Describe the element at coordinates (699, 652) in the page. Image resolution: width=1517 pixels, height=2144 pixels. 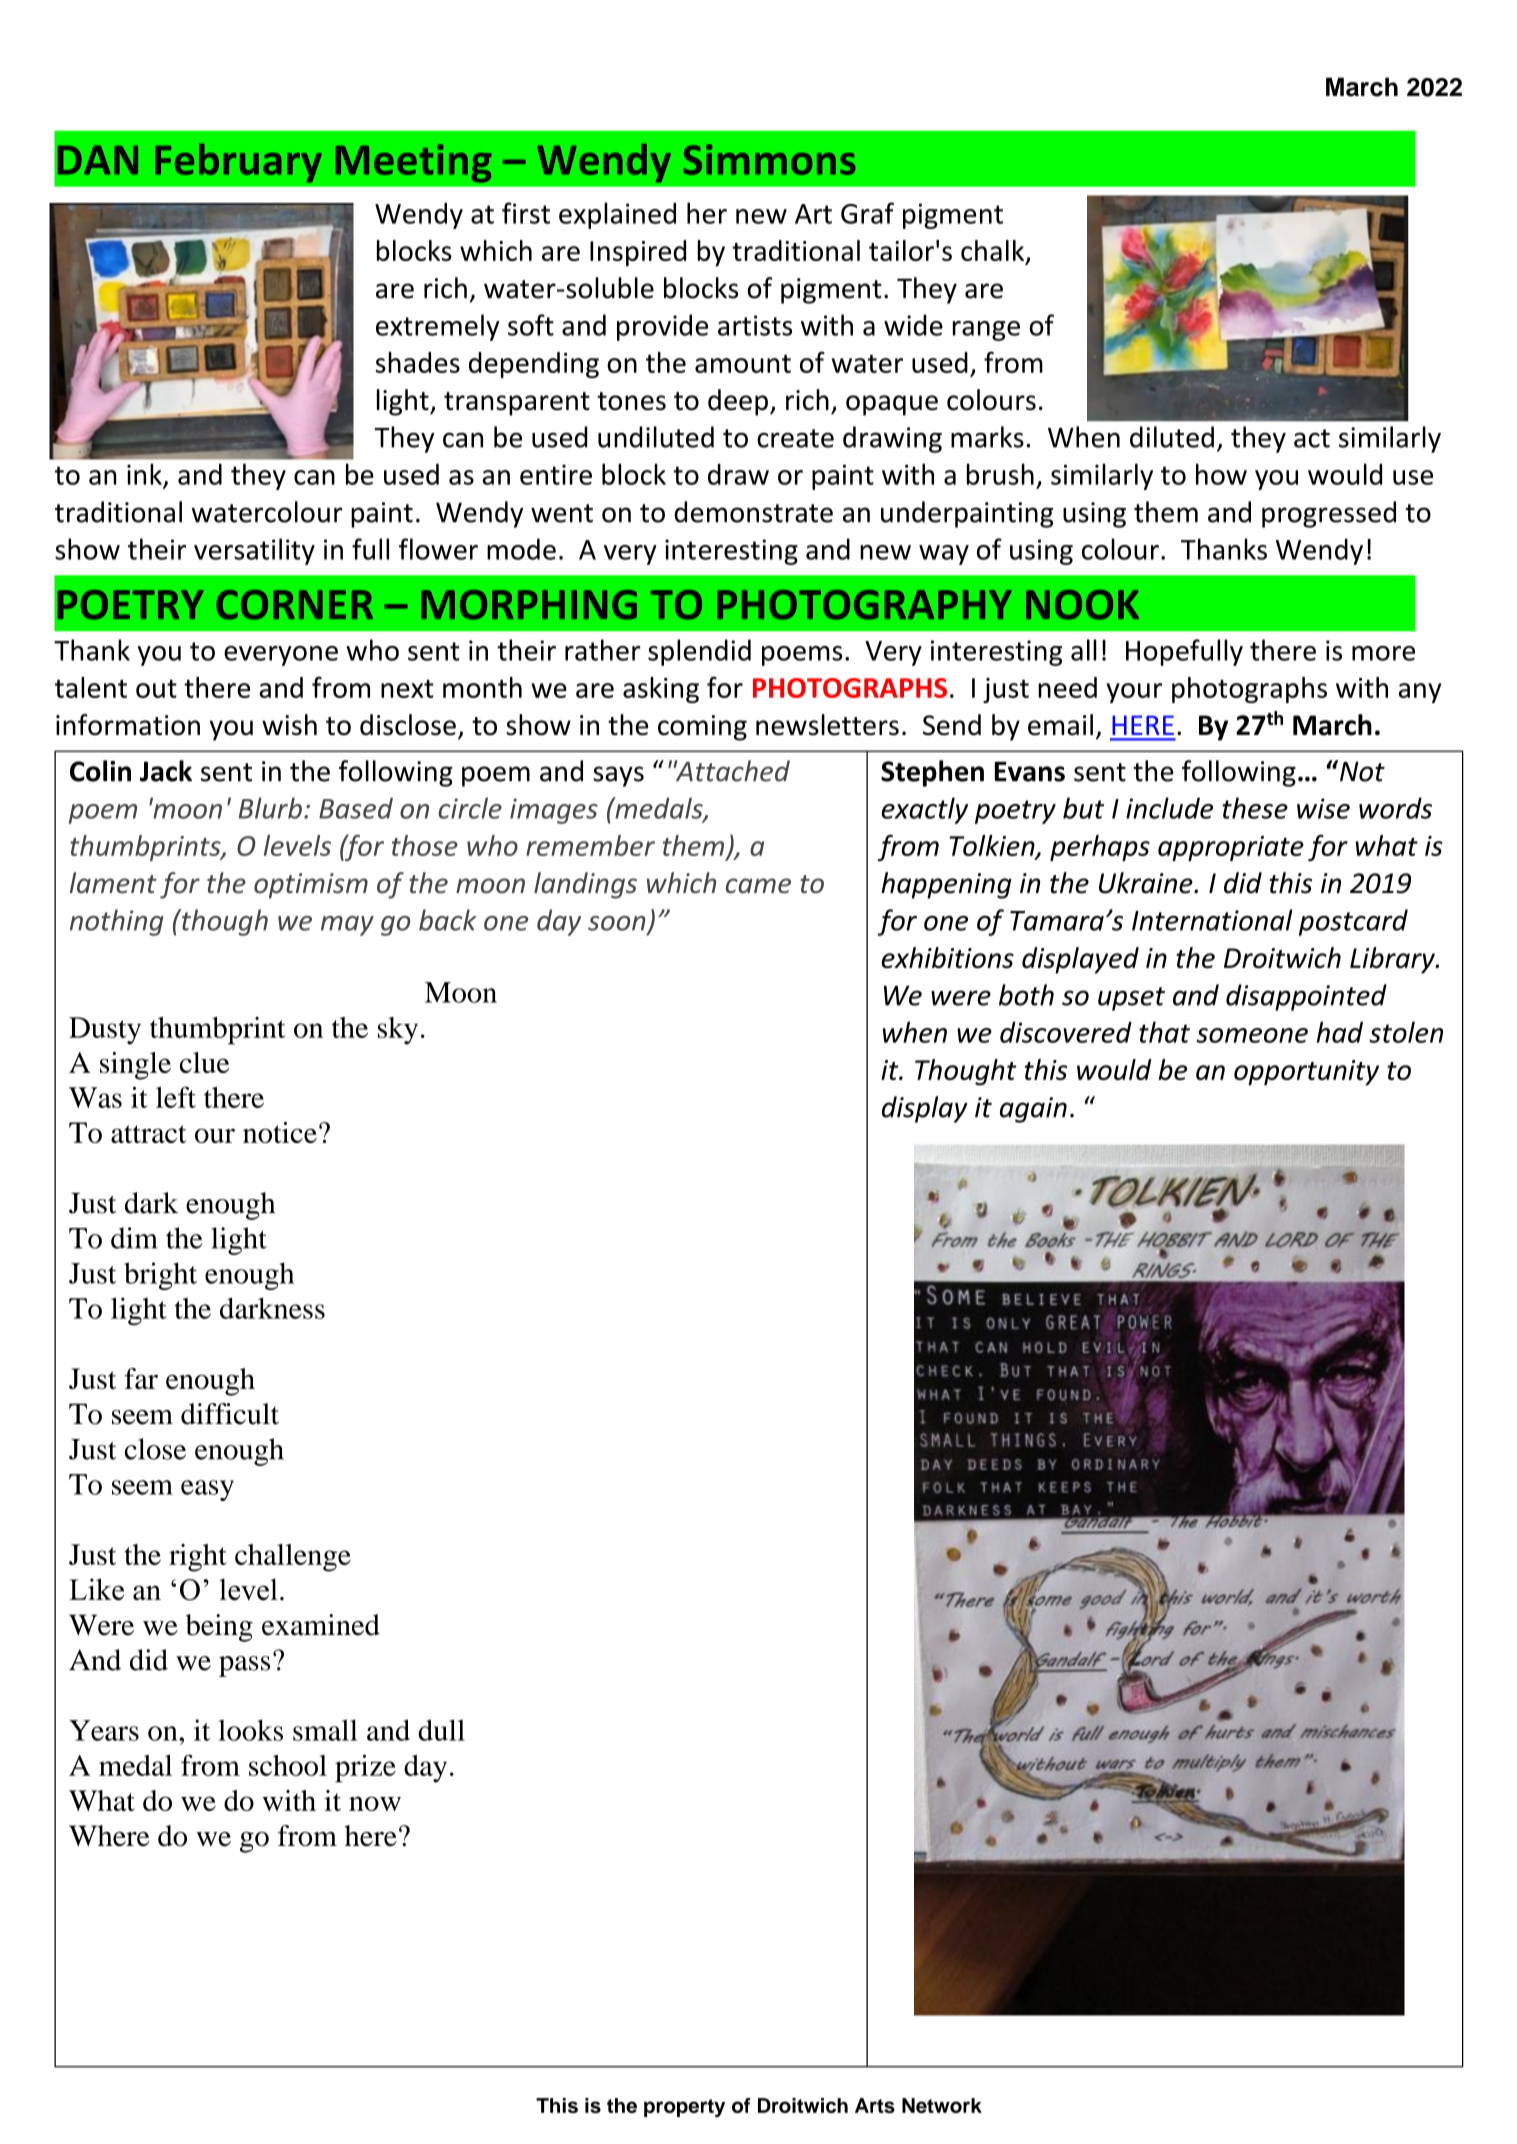
I see `splendid` at that location.
